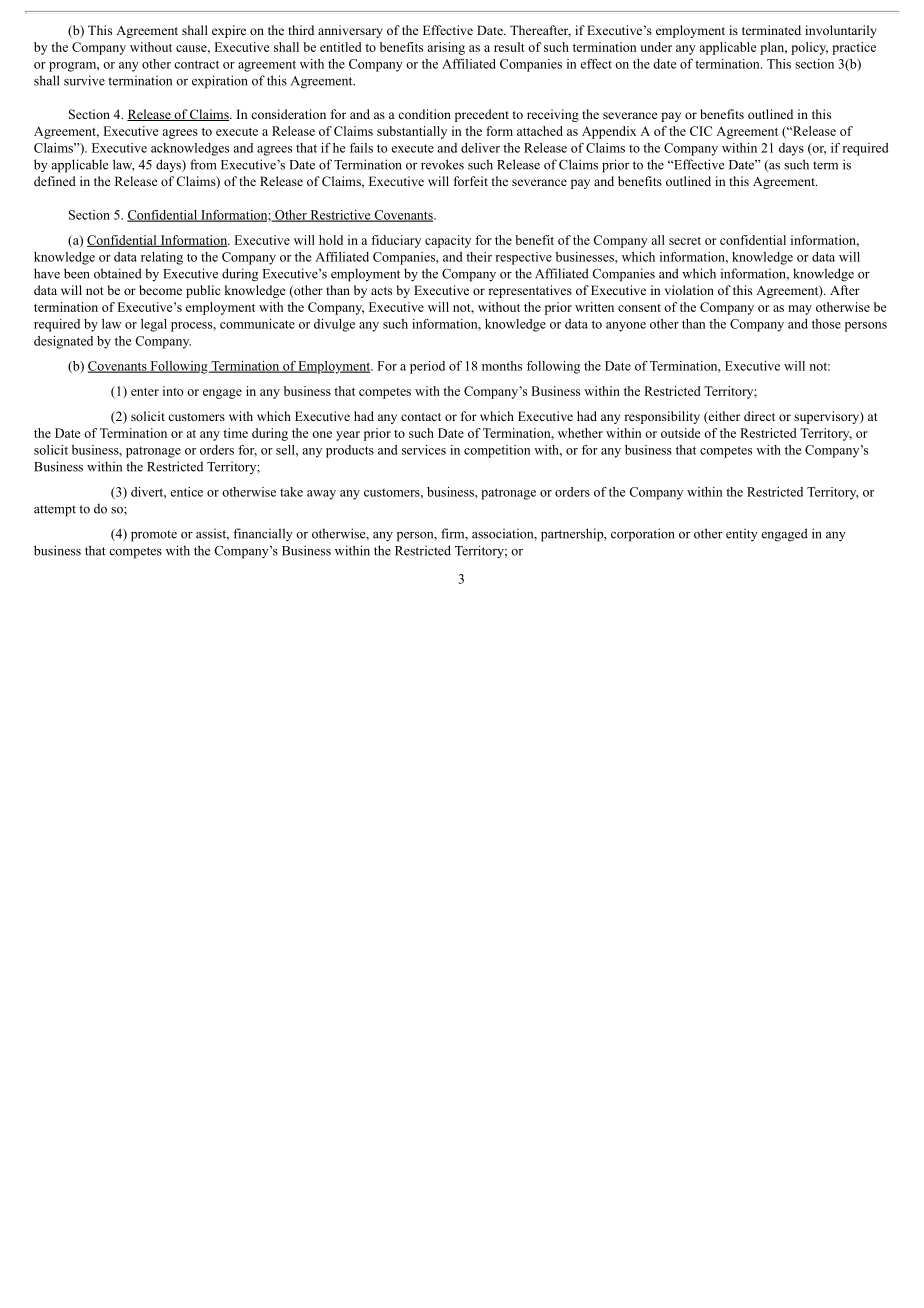  Describe the element at coordinates (196, 64) in the image. I see `contract` at that location.
